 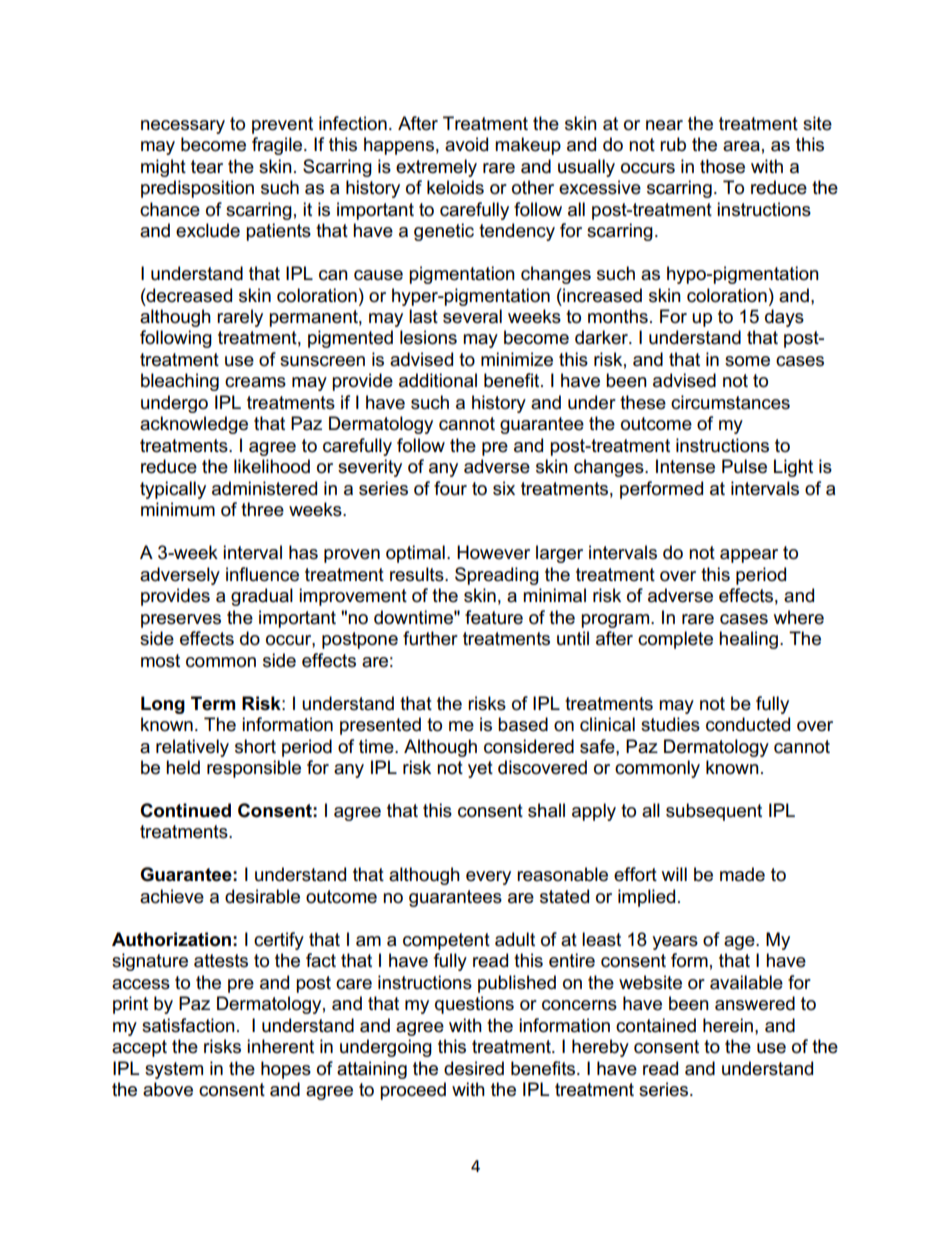 I want to click on preserves, so click(x=181, y=621).
